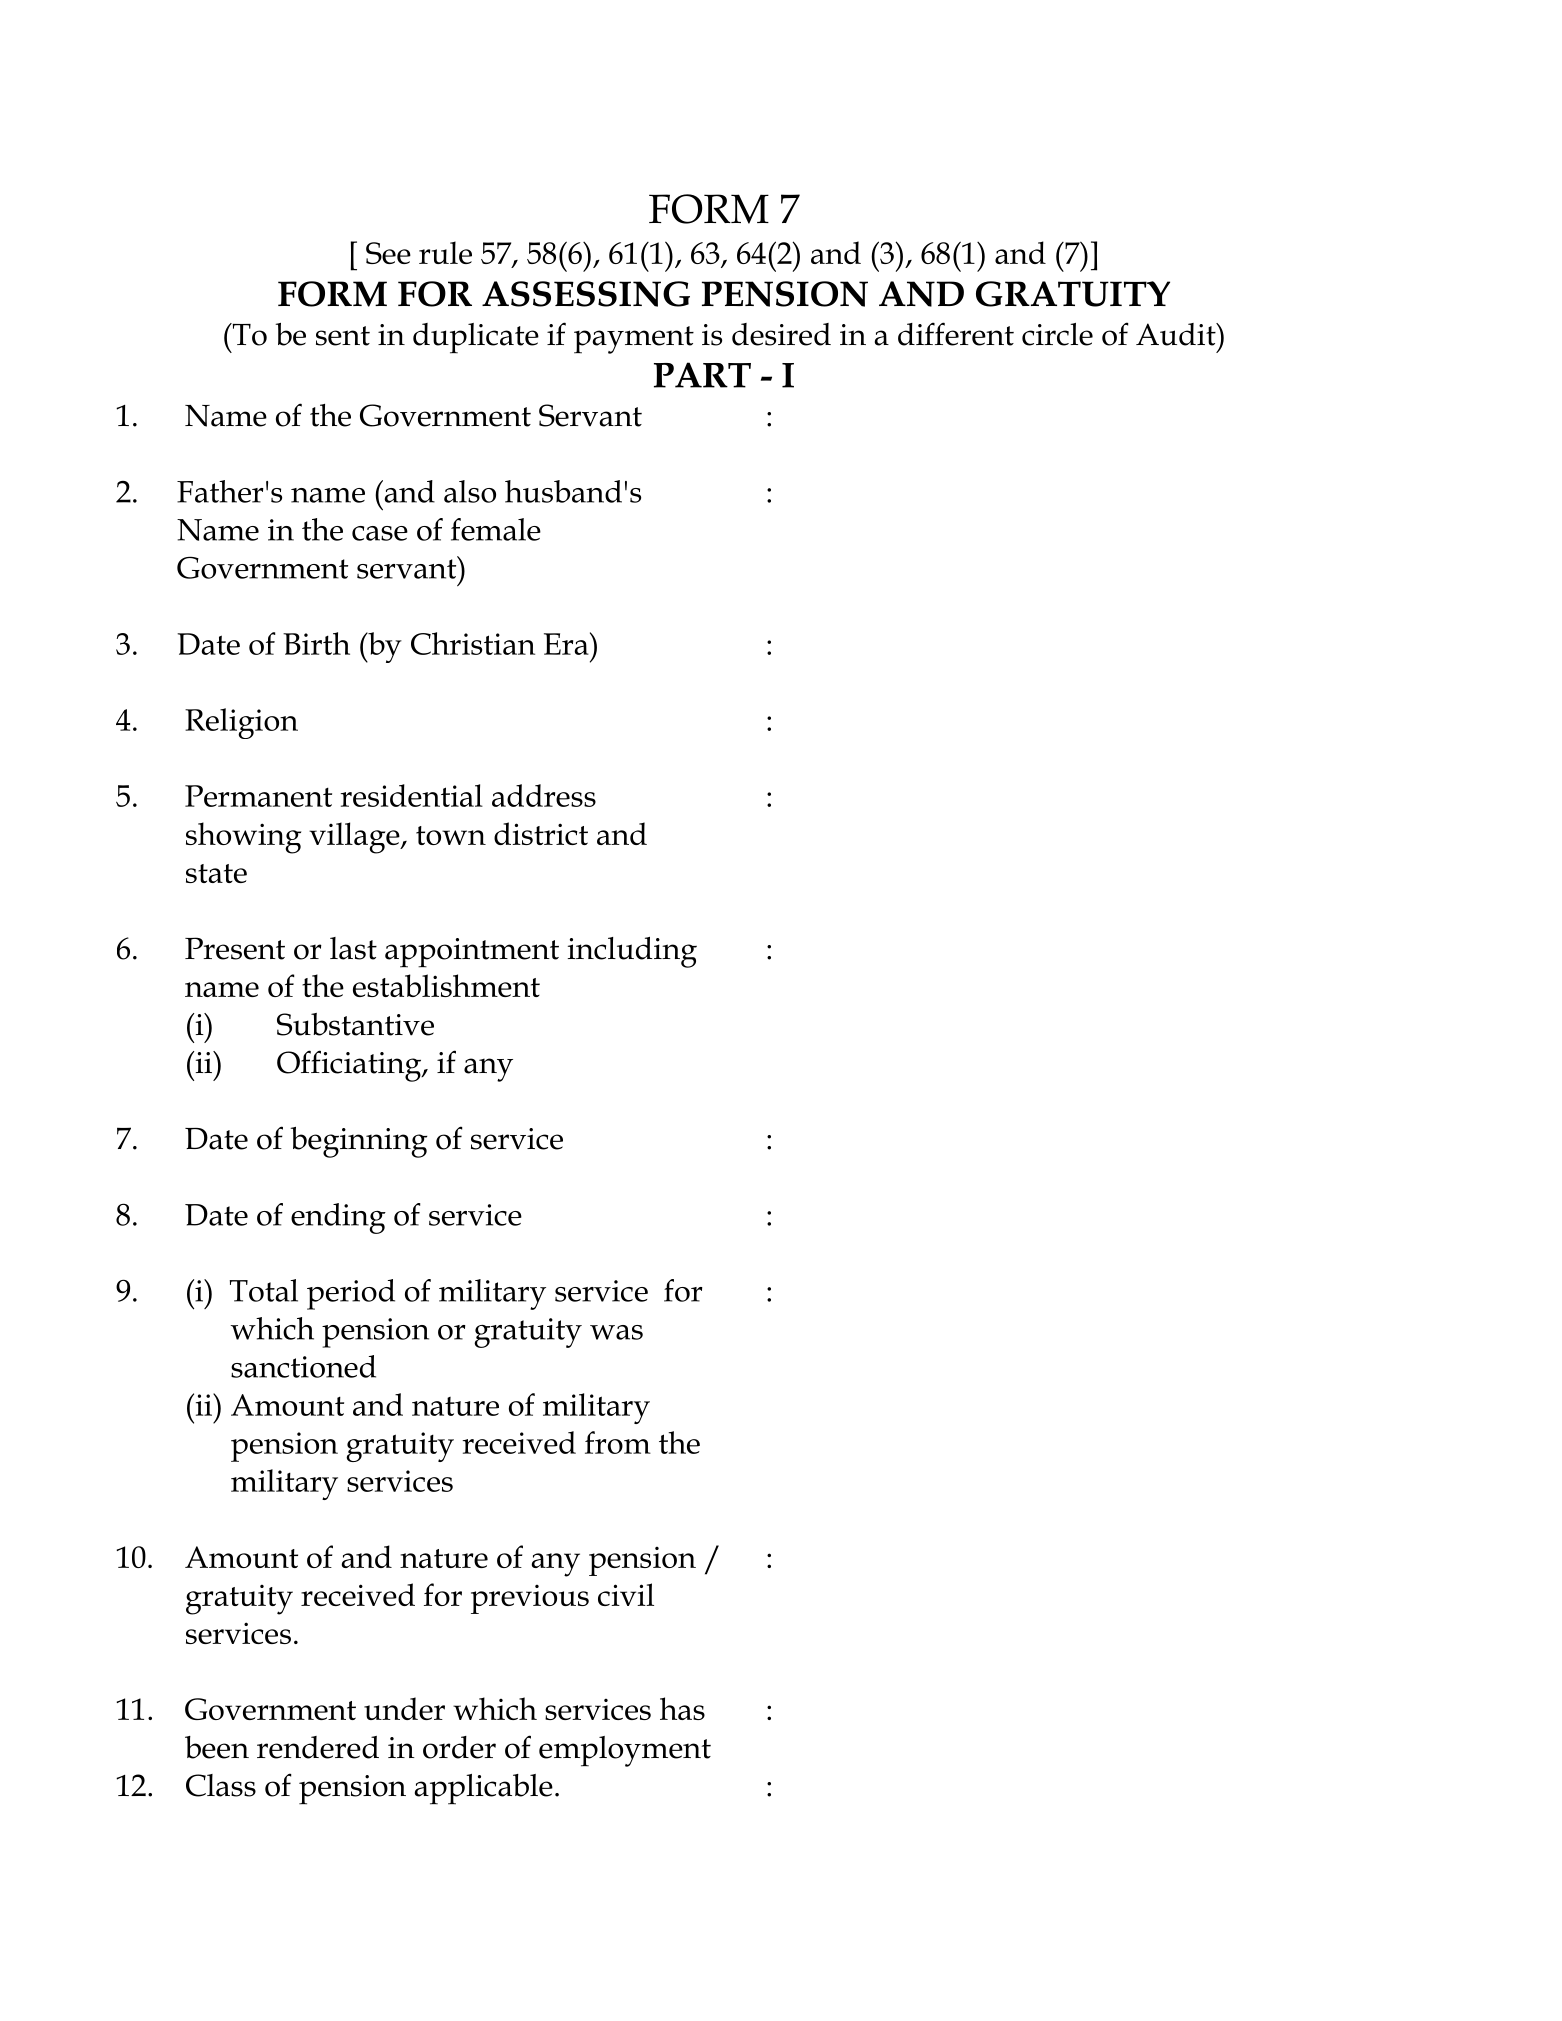 This image has width=1562, height=2021. What do you see at coordinates (388, 253) in the image?
I see `See` at bounding box center [388, 253].
